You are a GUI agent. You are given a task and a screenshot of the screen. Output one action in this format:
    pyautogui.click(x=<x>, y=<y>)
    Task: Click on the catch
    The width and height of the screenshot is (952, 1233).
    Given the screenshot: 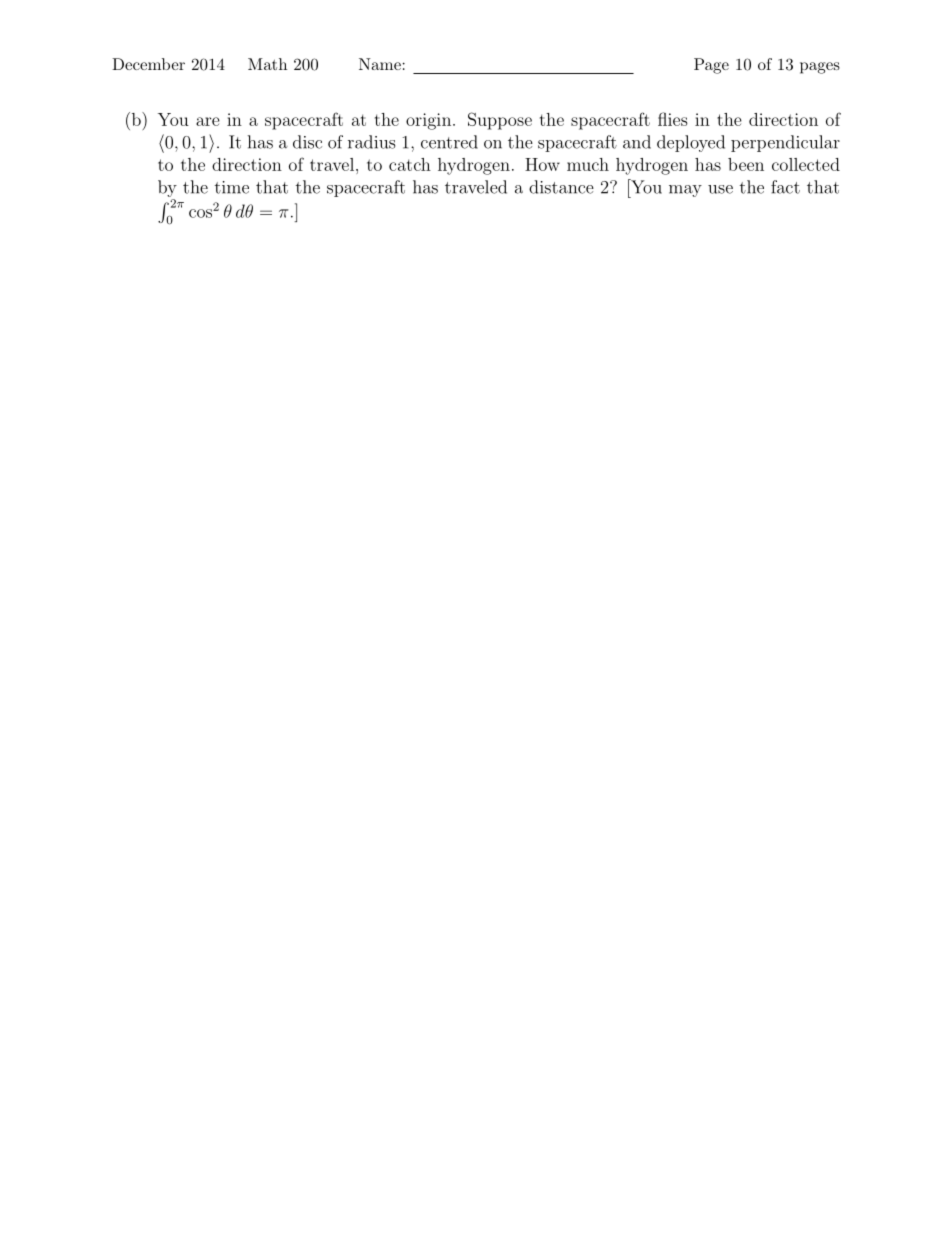 What is the action you would take?
    pyautogui.click(x=410, y=164)
